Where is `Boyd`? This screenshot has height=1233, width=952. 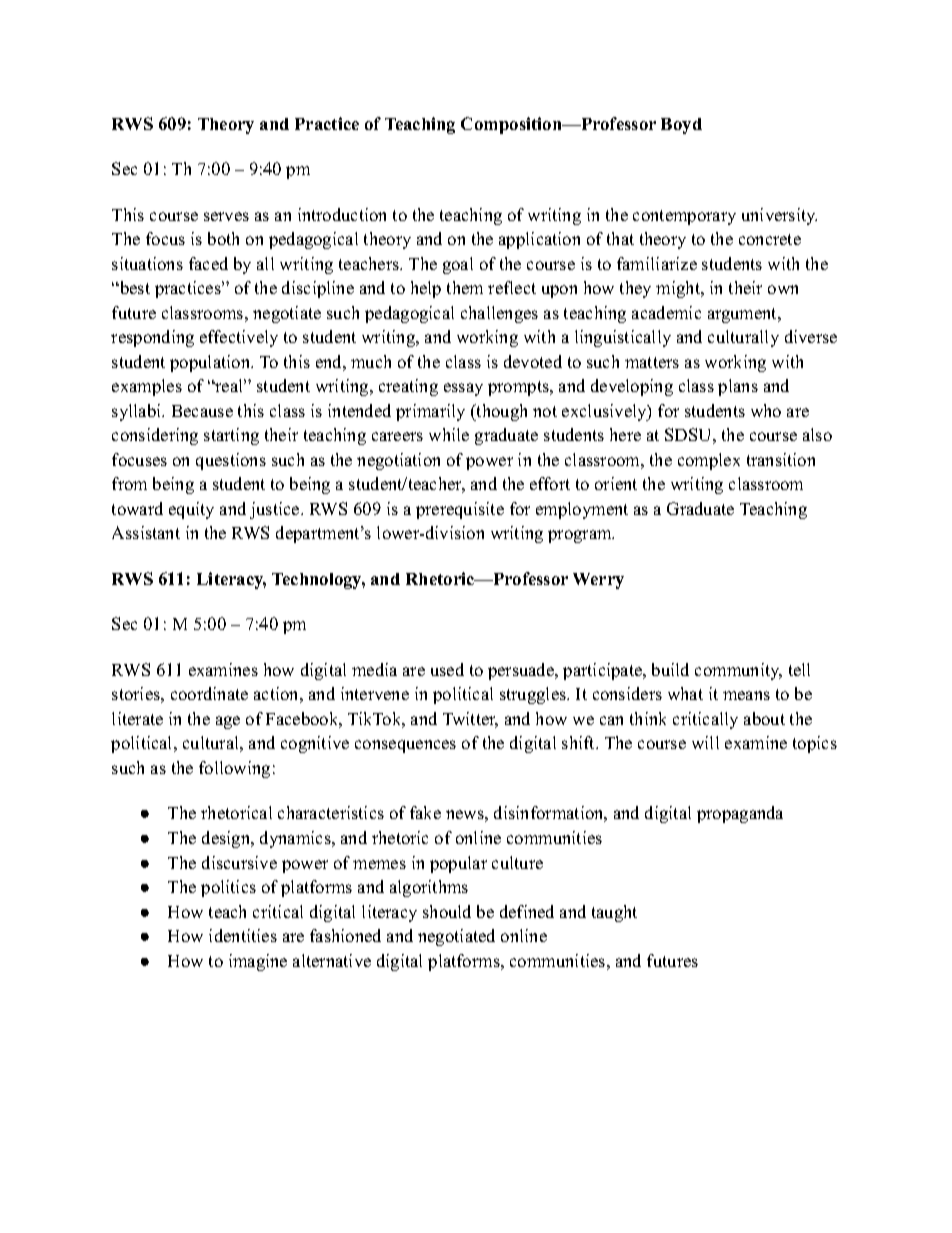 Boyd is located at coordinates (681, 126).
